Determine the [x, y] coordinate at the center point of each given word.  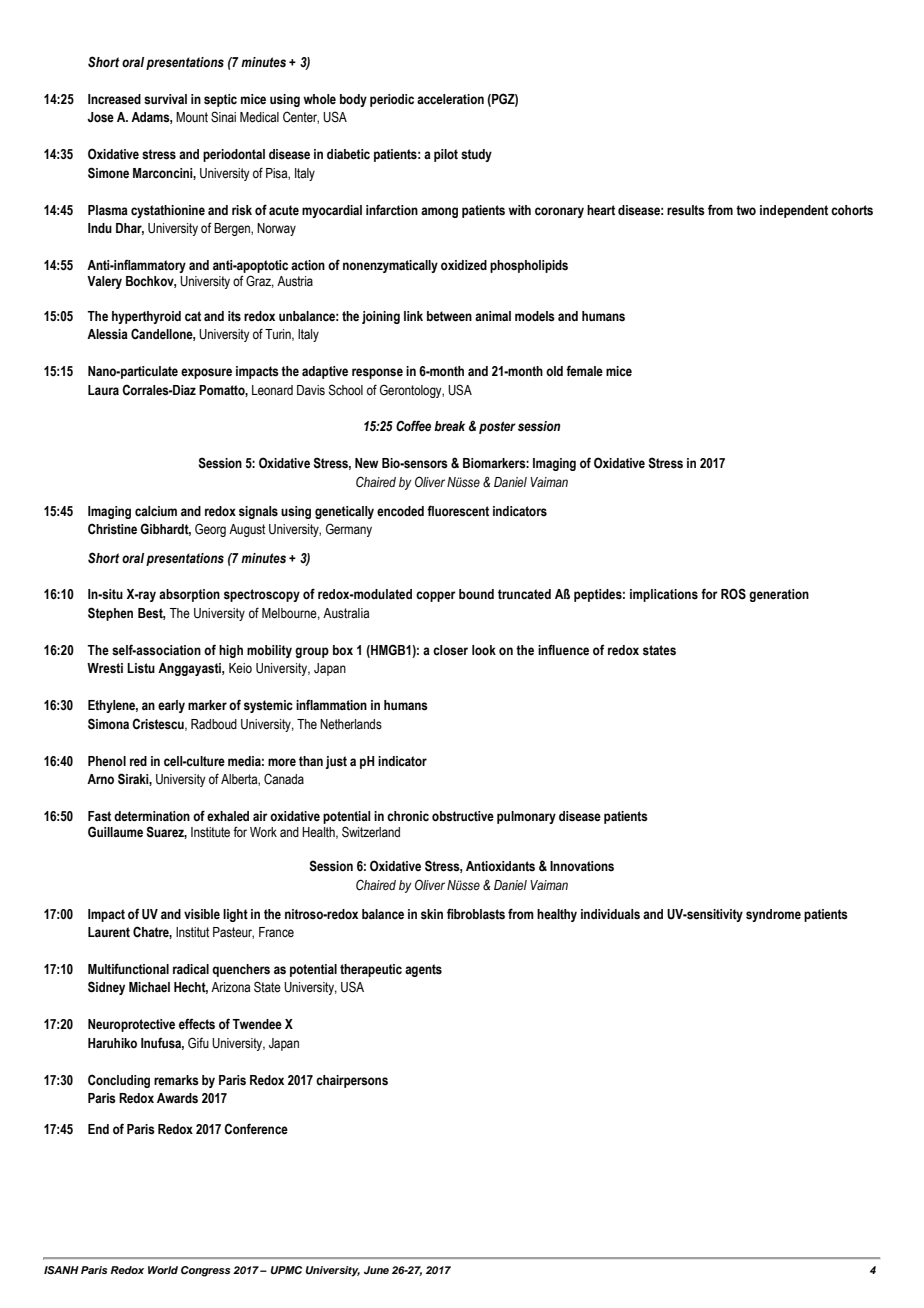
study [476, 155]
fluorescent [458, 511]
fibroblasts [476, 914]
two [746, 210]
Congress [205, 1271]
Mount [192, 117]
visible [202, 914]
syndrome [773, 915]
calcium [156, 511]
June [376, 1270]
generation [779, 595]
